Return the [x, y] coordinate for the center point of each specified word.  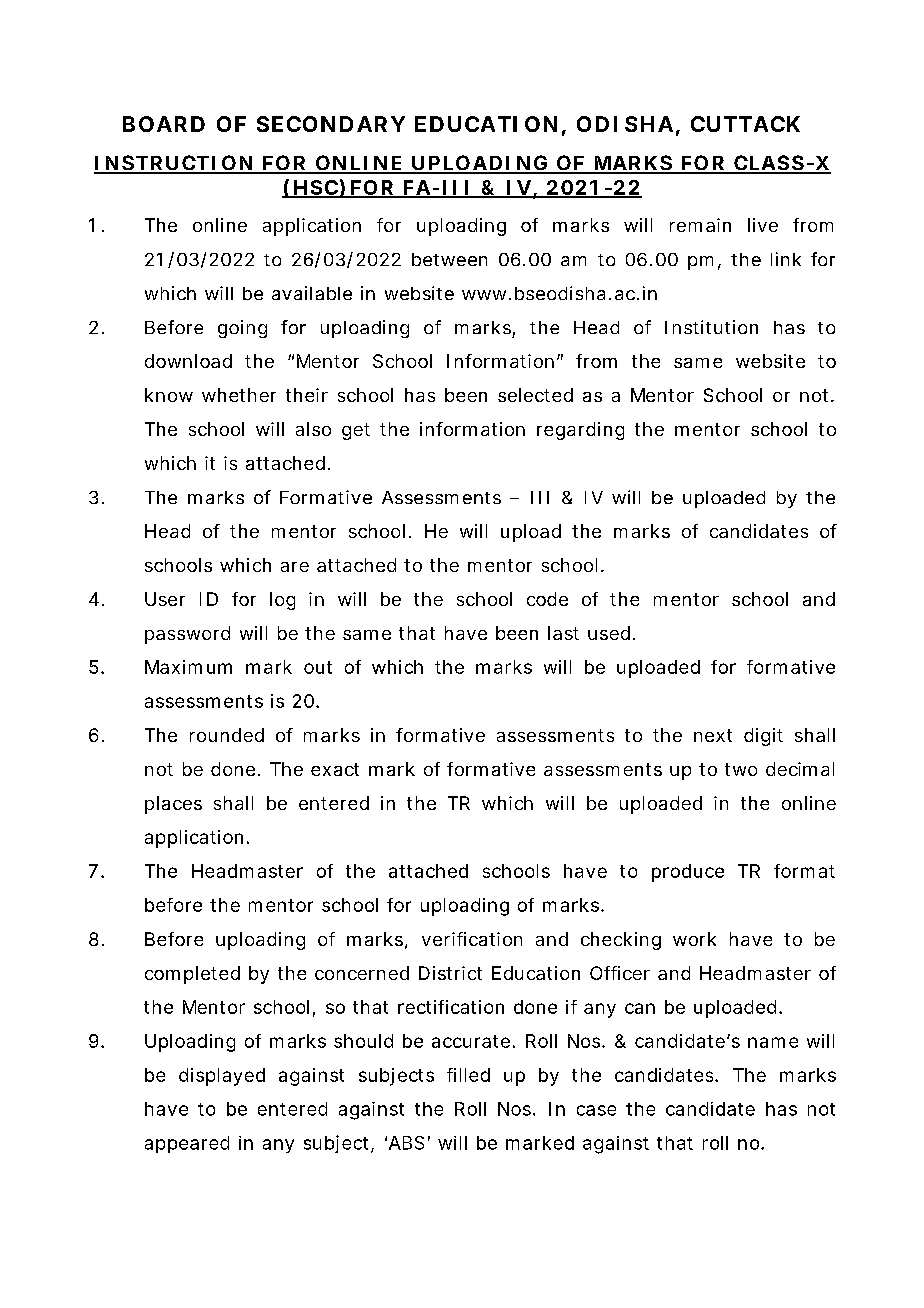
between [449, 259]
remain [700, 225]
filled [468, 1075]
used [609, 633]
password [187, 635]
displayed [222, 1077]
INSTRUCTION [173, 164]
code [547, 599]
